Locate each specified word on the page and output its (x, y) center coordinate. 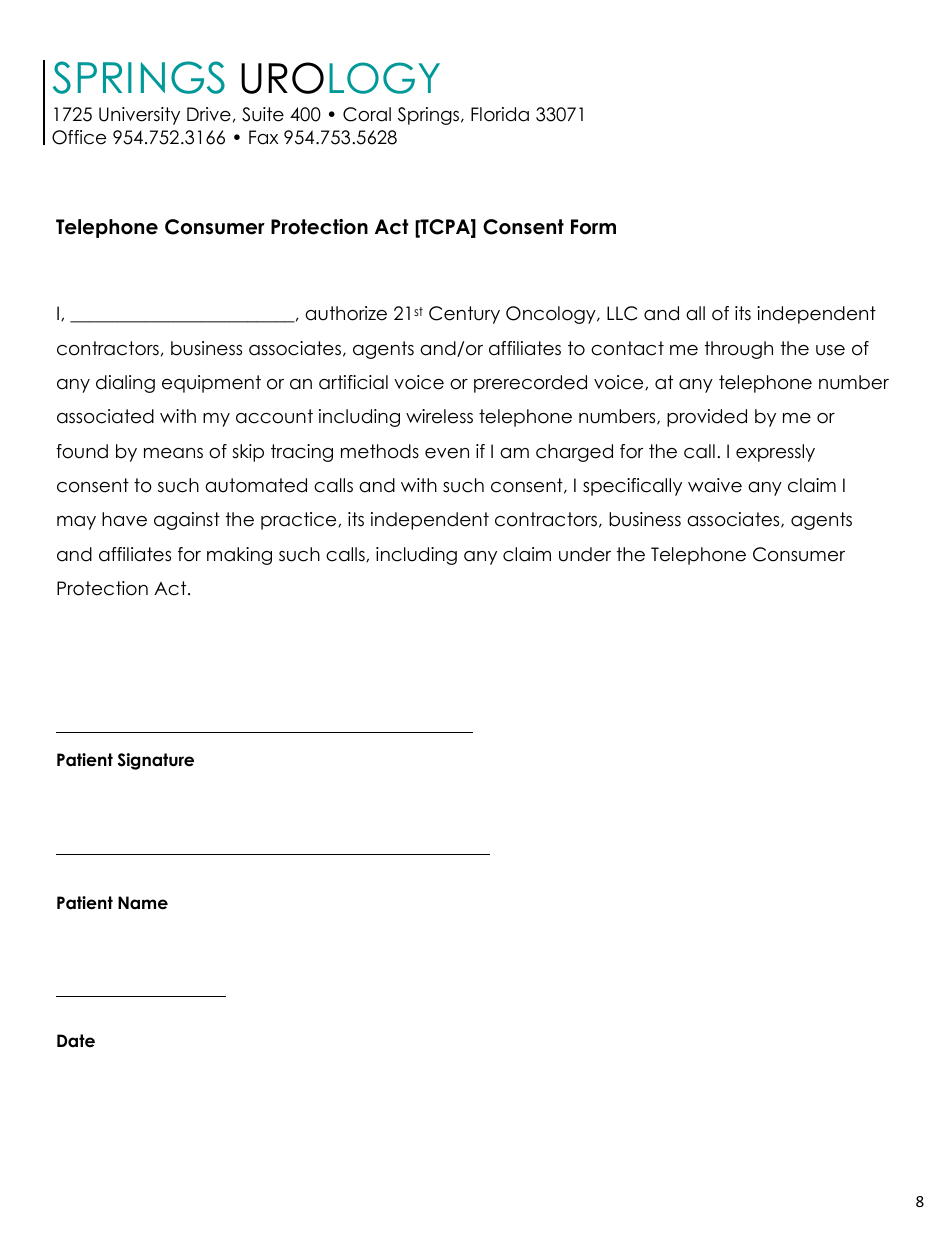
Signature (156, 761)
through (739, 350)
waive (715, 485)
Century (464, 315)
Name (143, 903)
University (139, 116)
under (585, 554)
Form (593, 227)
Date (76, 1041)
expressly (775, 453)
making (239, 556)
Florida (500, 114)
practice (300, 521)
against (187, 521)
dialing (125, 384)
